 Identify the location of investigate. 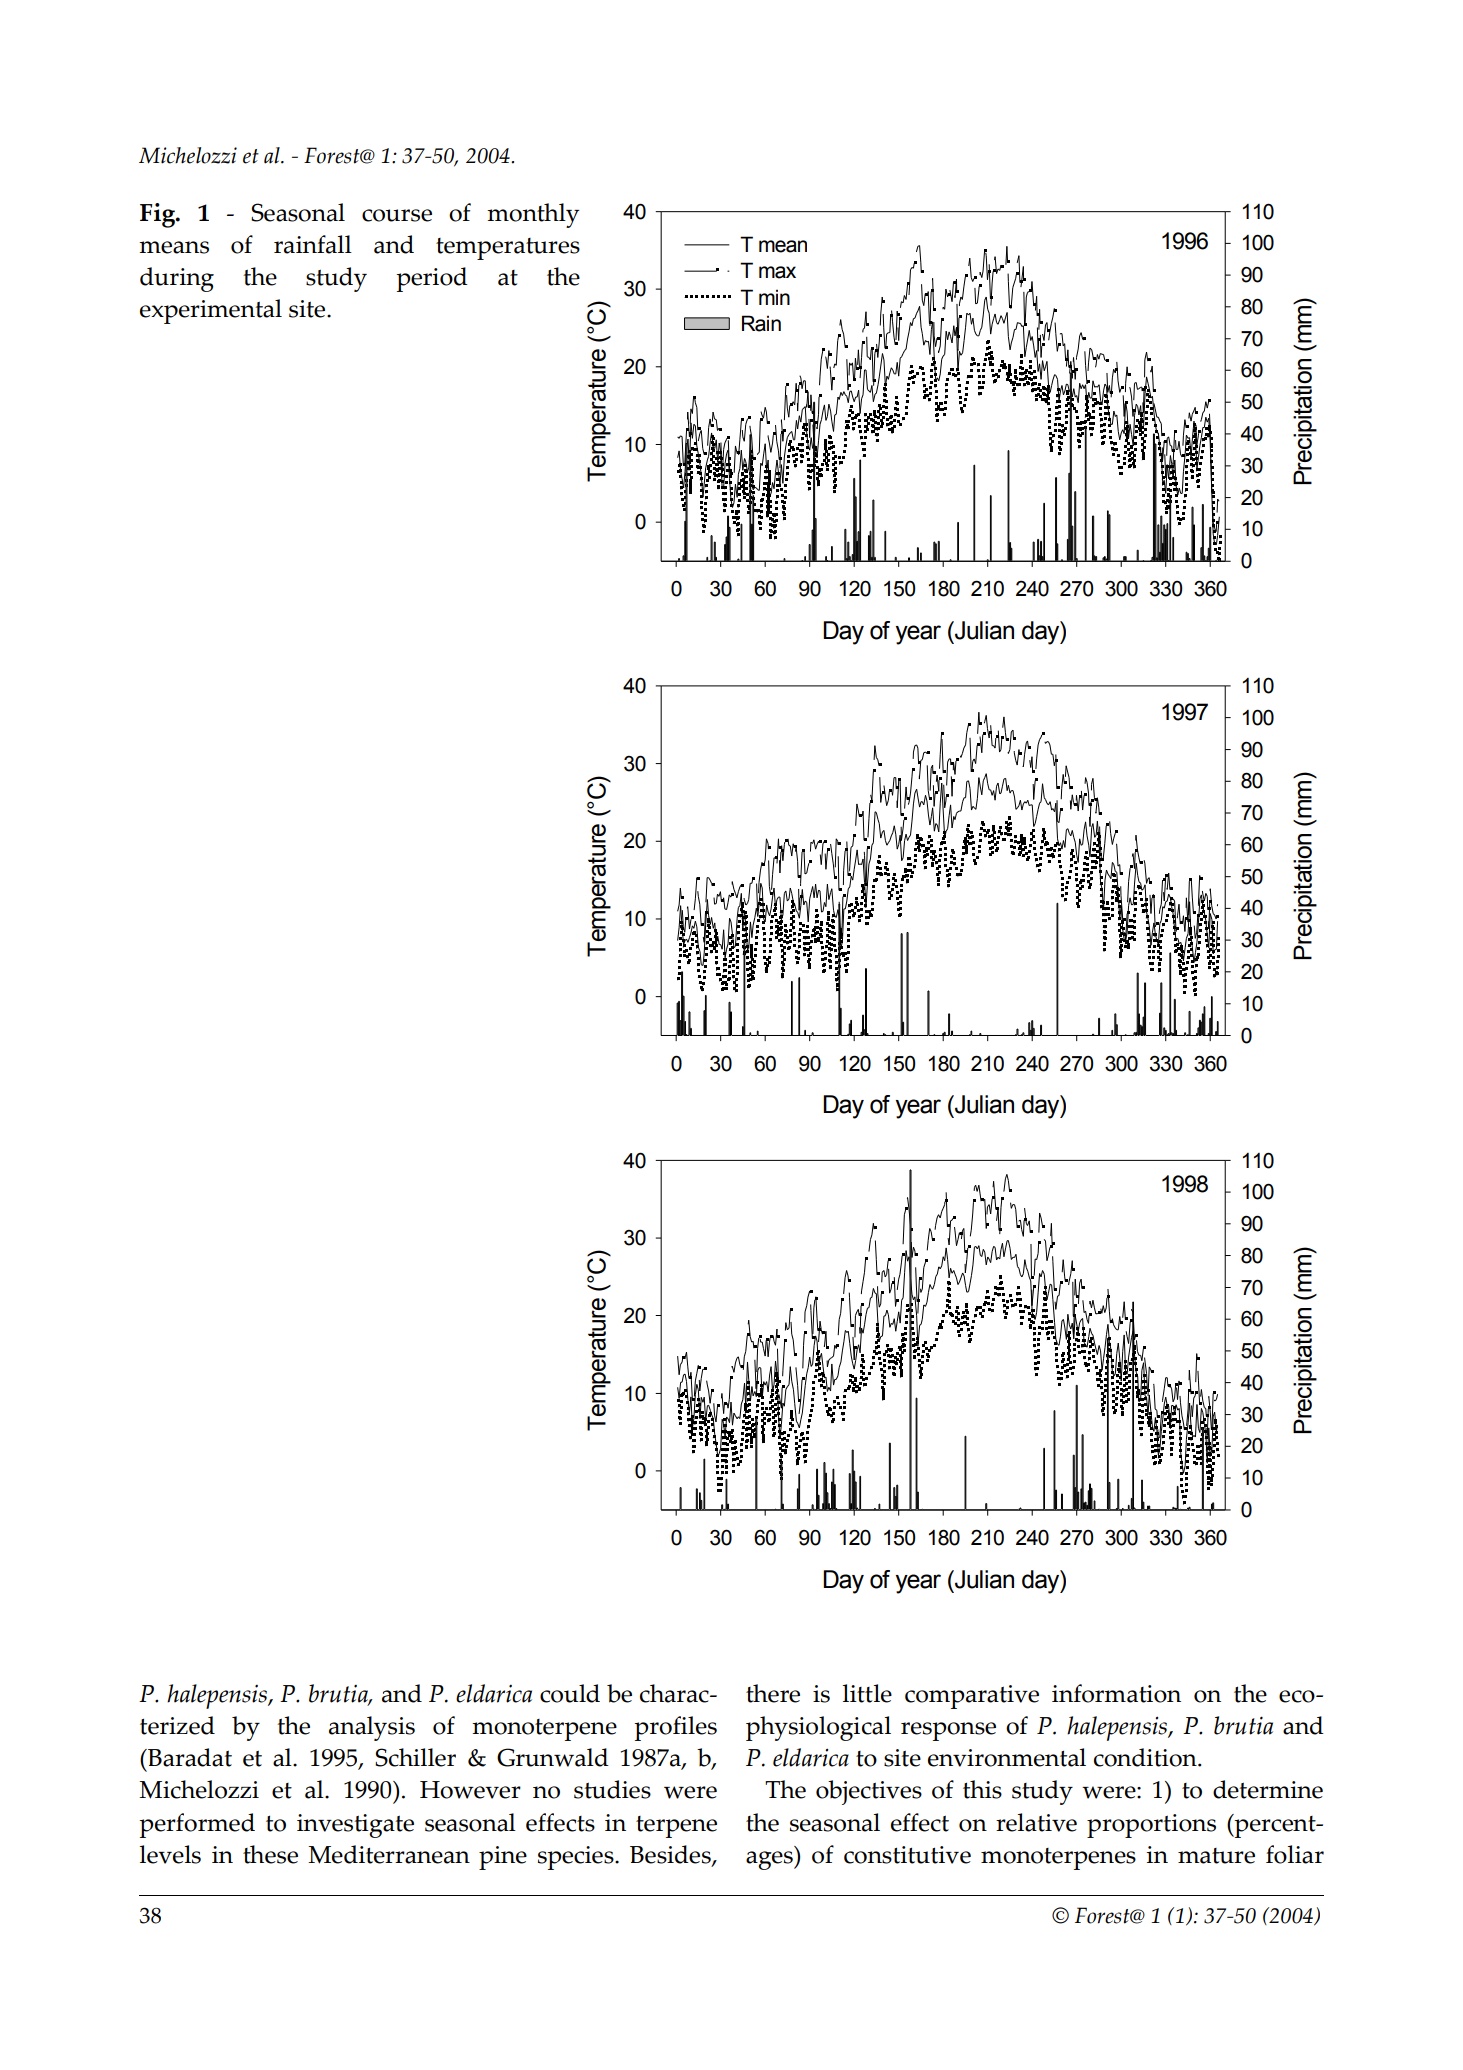
(355, 1826).
